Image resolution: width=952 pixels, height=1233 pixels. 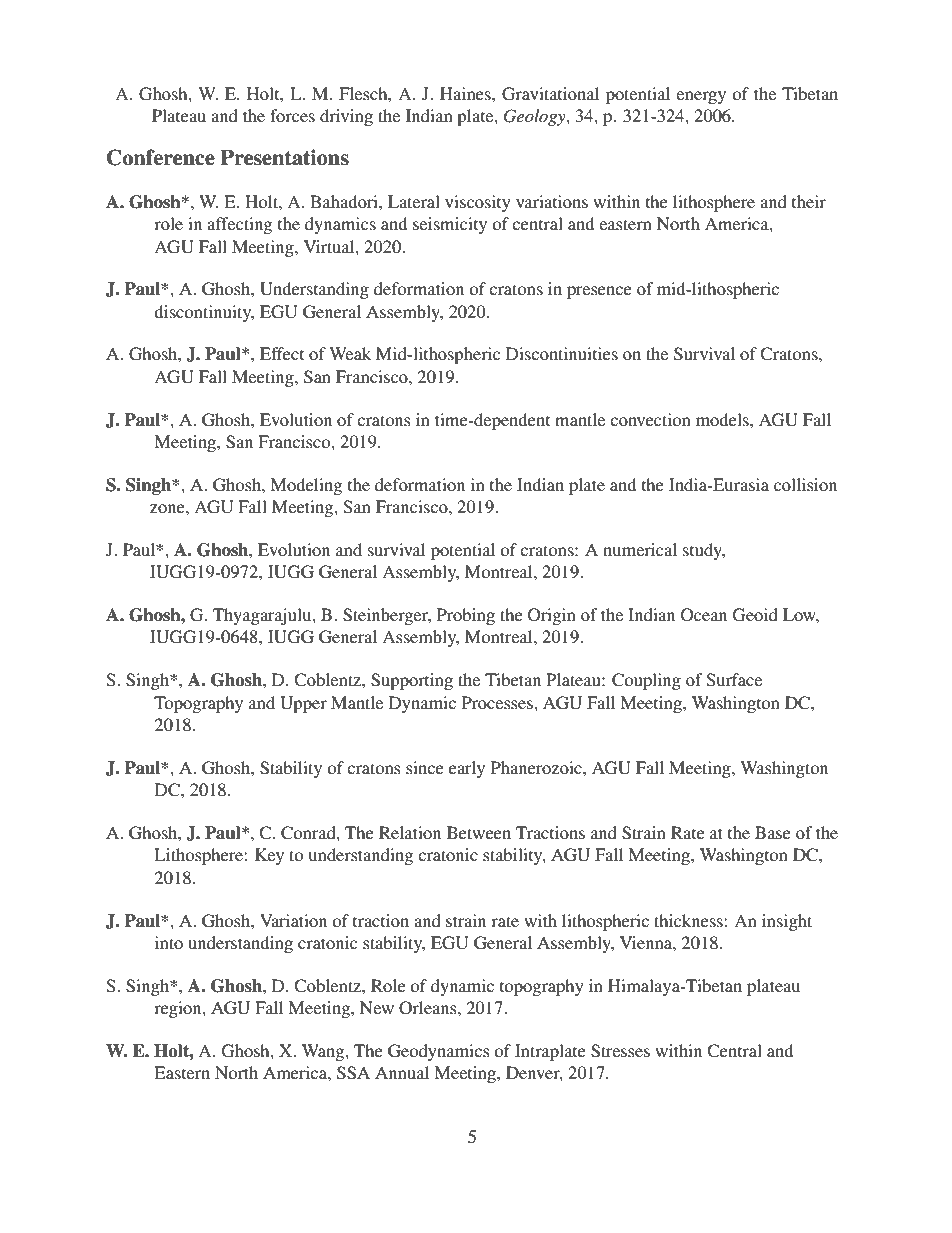 I want to click on Between, so click(x=479, y=832).
